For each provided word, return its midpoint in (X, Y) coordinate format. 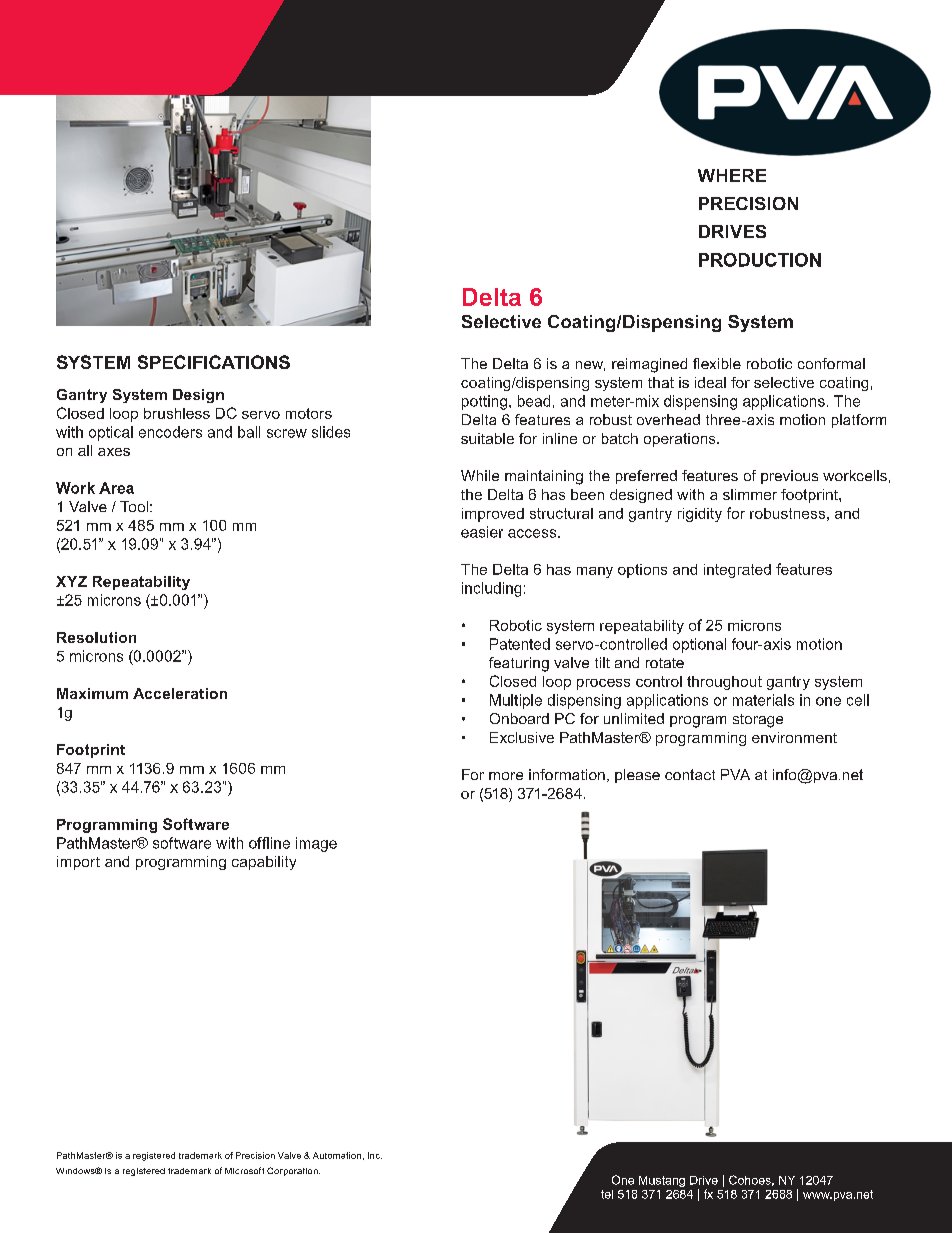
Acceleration (180, 693)
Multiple (516, 701)
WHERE (732, 175)
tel (607, 1194)
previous (789, 477)
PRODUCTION (760, 260)
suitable (487, 438)
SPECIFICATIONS (214, 362)
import (78, 863)
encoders (170, 432)
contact (690, 774)
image (316, 844)
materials (763, 700)
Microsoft (244, 1170)
